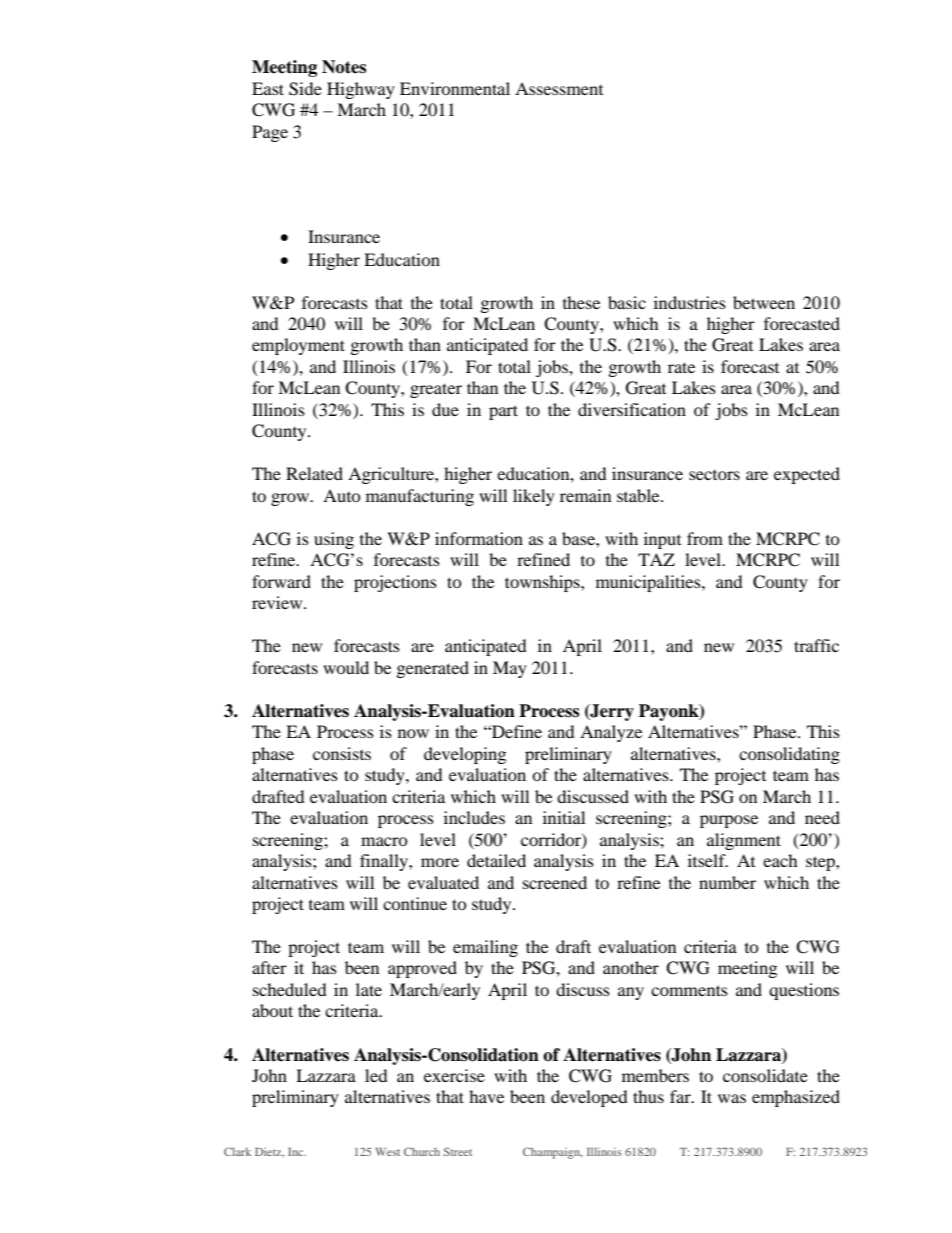 The width and height of the document is (952, 1233). Describe the element at coordinates (764, 302) in the document. I see `between` at that location.
